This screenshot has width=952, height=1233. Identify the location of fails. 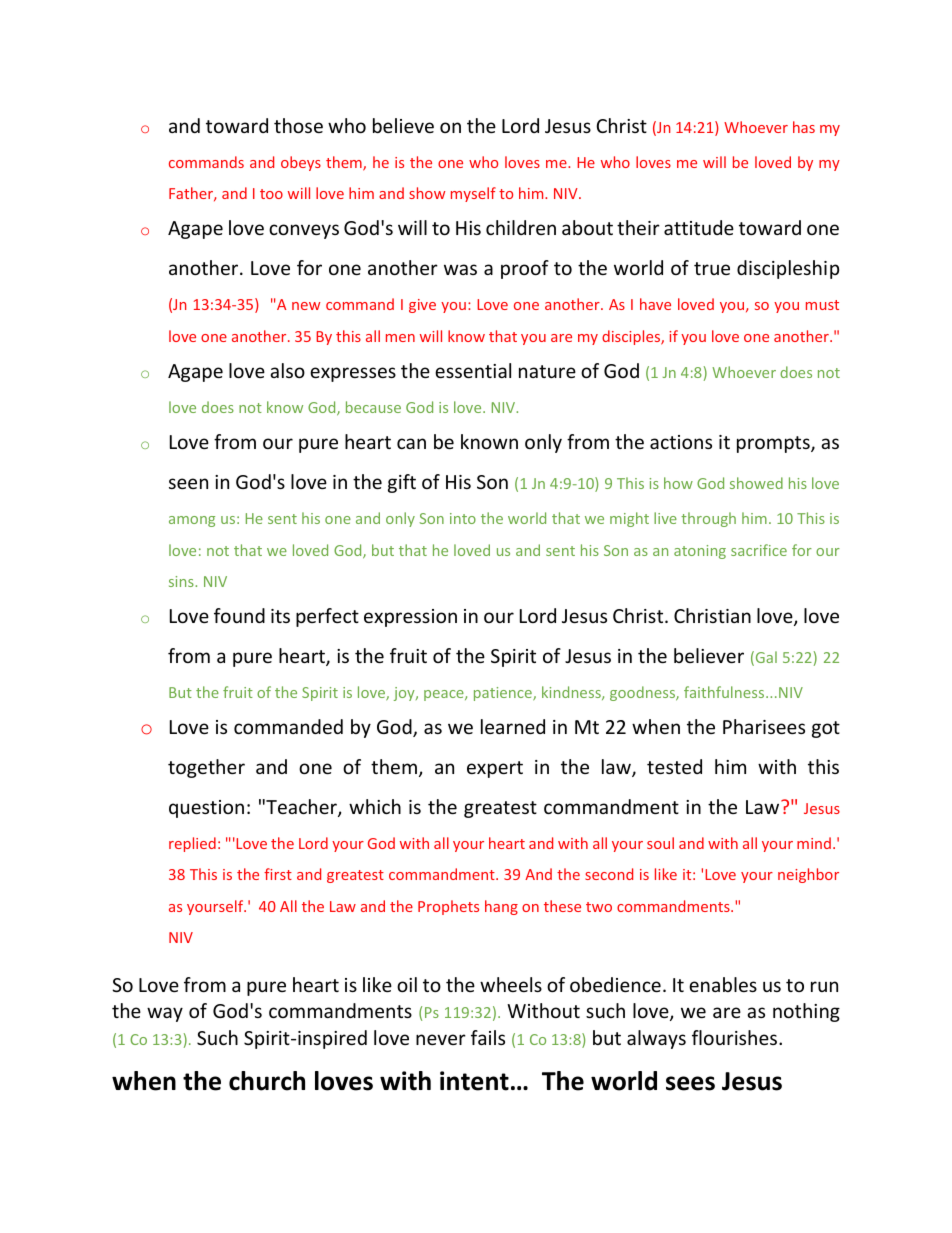
(488, 1037).
